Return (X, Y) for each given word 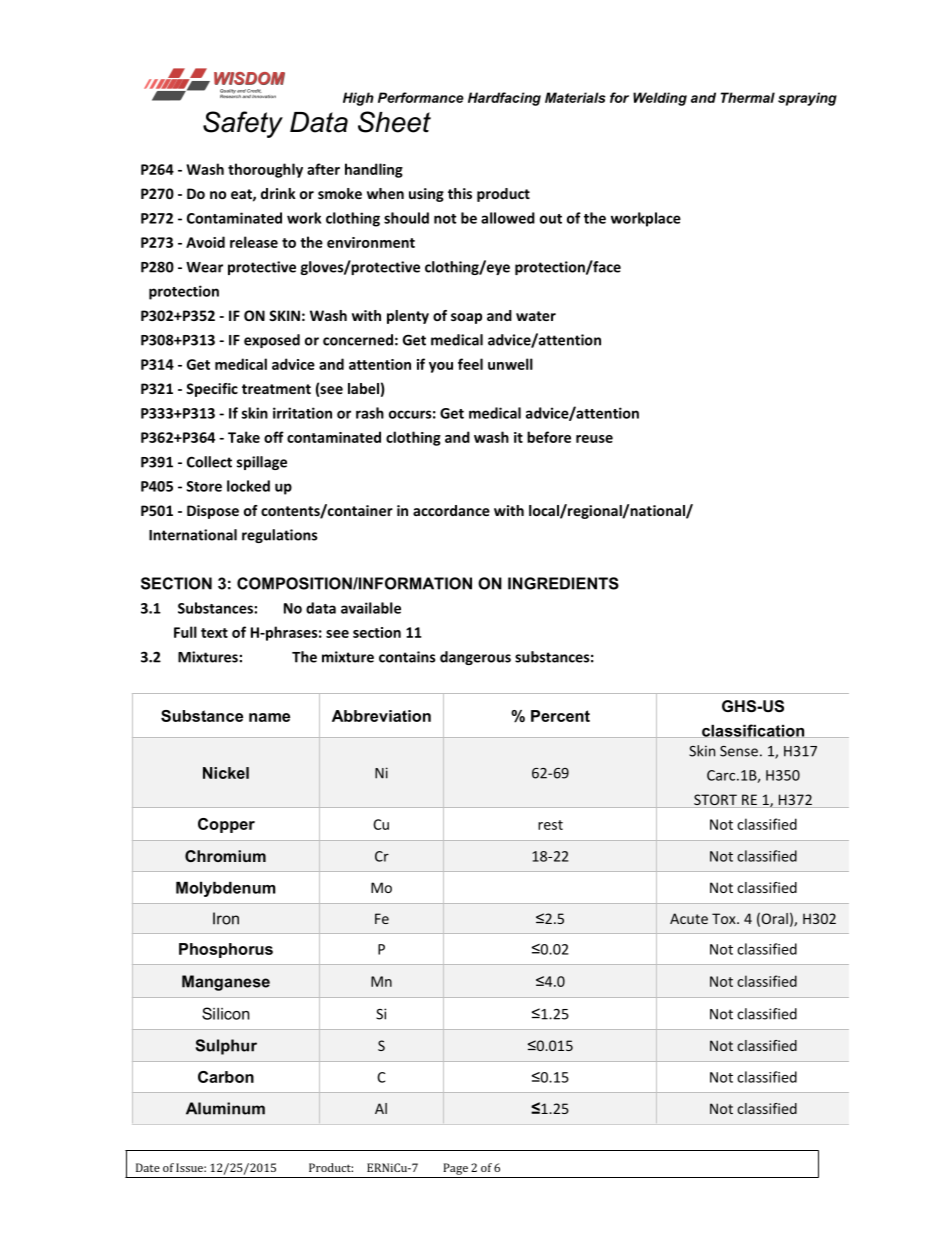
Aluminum (225, 1108)
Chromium (225, 856)
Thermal (748, 97)
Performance (421, 97)
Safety (243, 124)
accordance (451, 510)
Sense (739, 751)
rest (550, 825)
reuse (594, 439)
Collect (209, 462)
